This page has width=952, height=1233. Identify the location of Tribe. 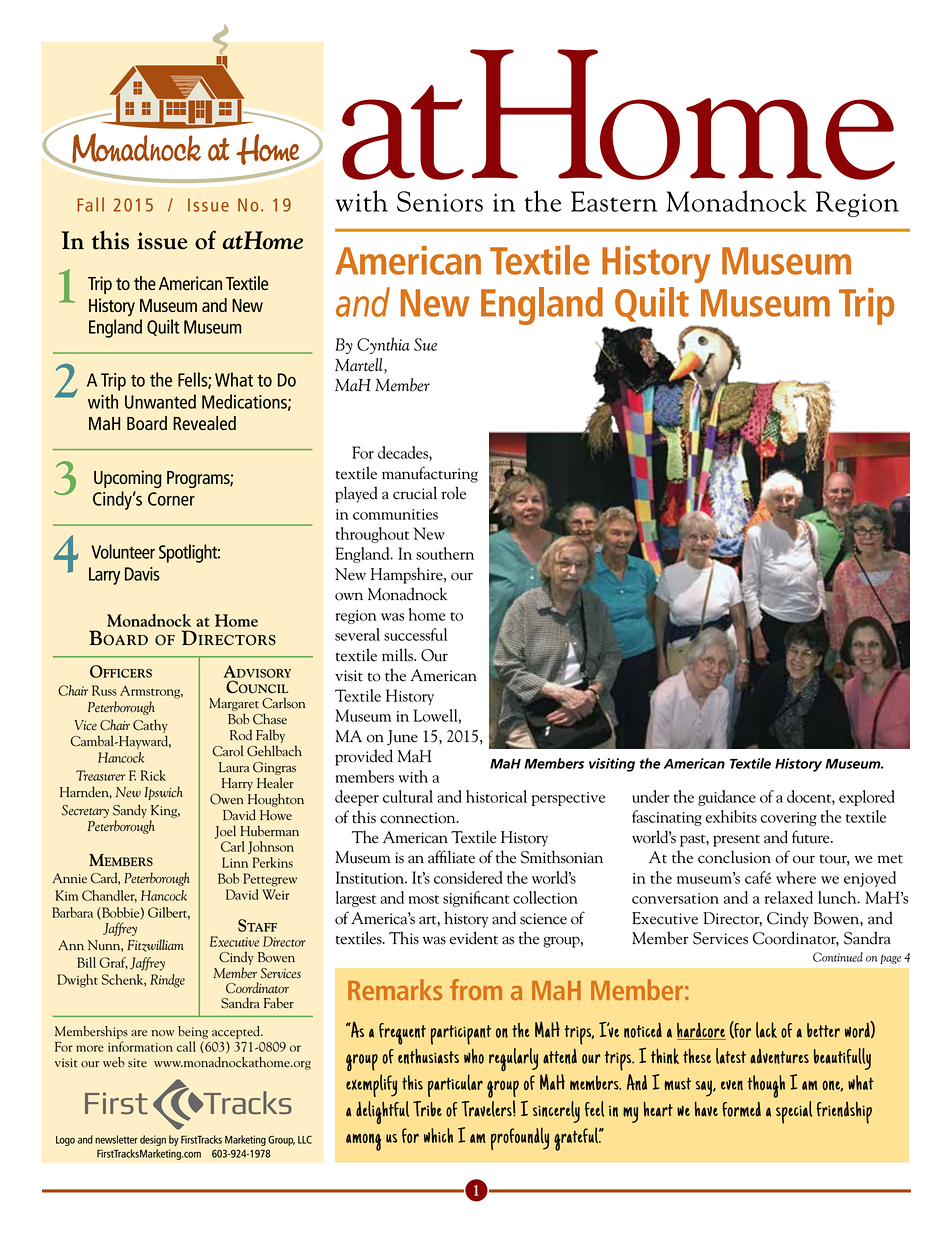
(427, 1109).
